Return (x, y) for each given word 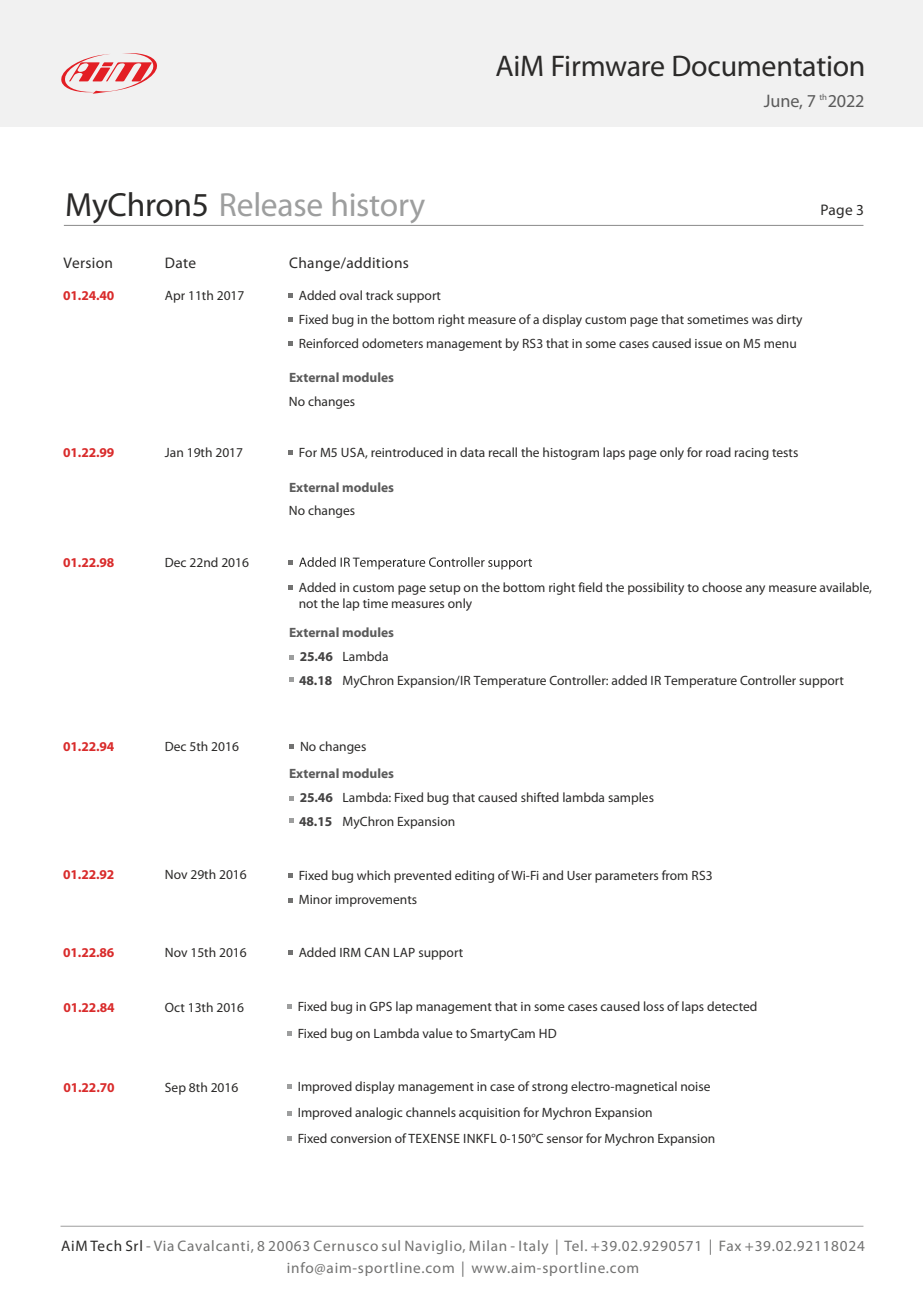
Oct (175, 1007)
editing (474, 876)
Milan (487, 1245)
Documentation (768, 66)
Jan (173, 452)
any (755, 590)
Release (271, 204)
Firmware (608, 66)
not (308, 604)
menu (780, 344)
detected (732, 1006)
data (472, 452)
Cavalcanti (213, 1245)
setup (445, 589)
